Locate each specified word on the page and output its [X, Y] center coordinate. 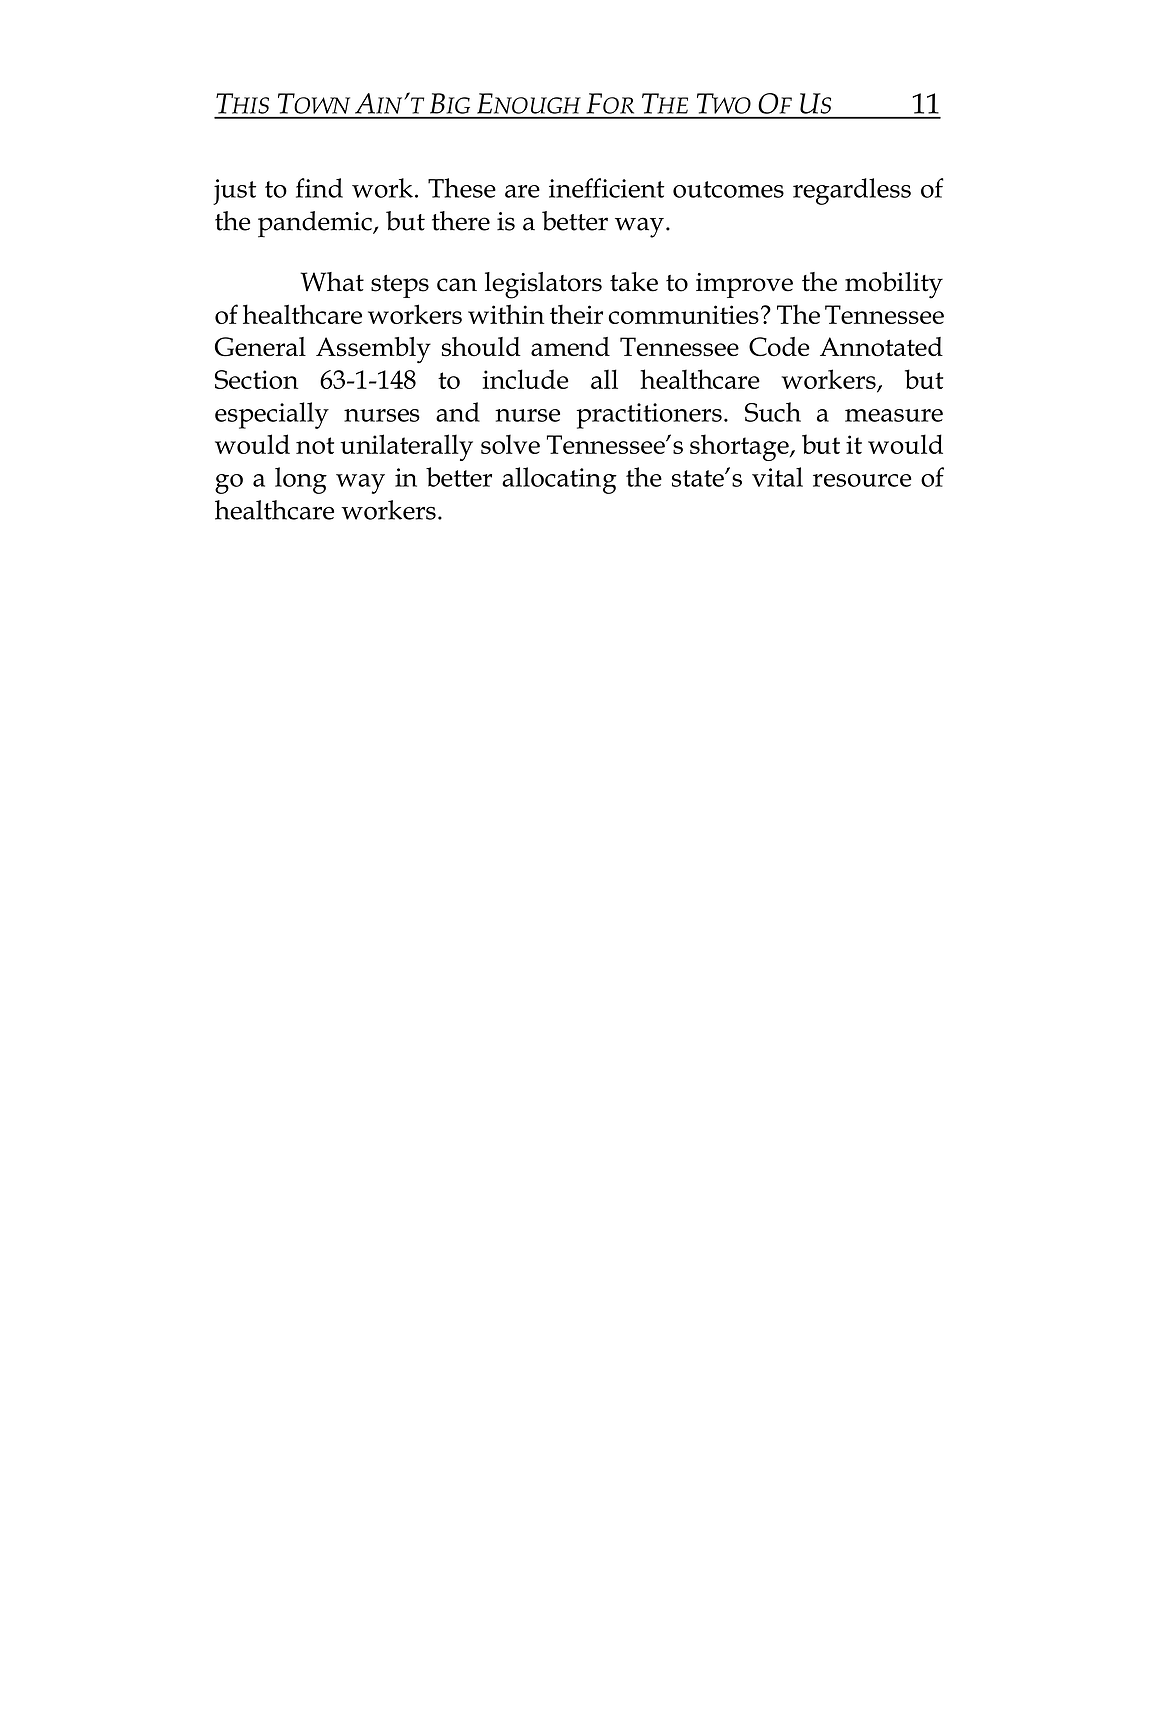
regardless [852, 191]
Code [779, 347]
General [260, 347]
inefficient [607, 188]
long [301, 480]
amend [570, 346]
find [319, 188]
